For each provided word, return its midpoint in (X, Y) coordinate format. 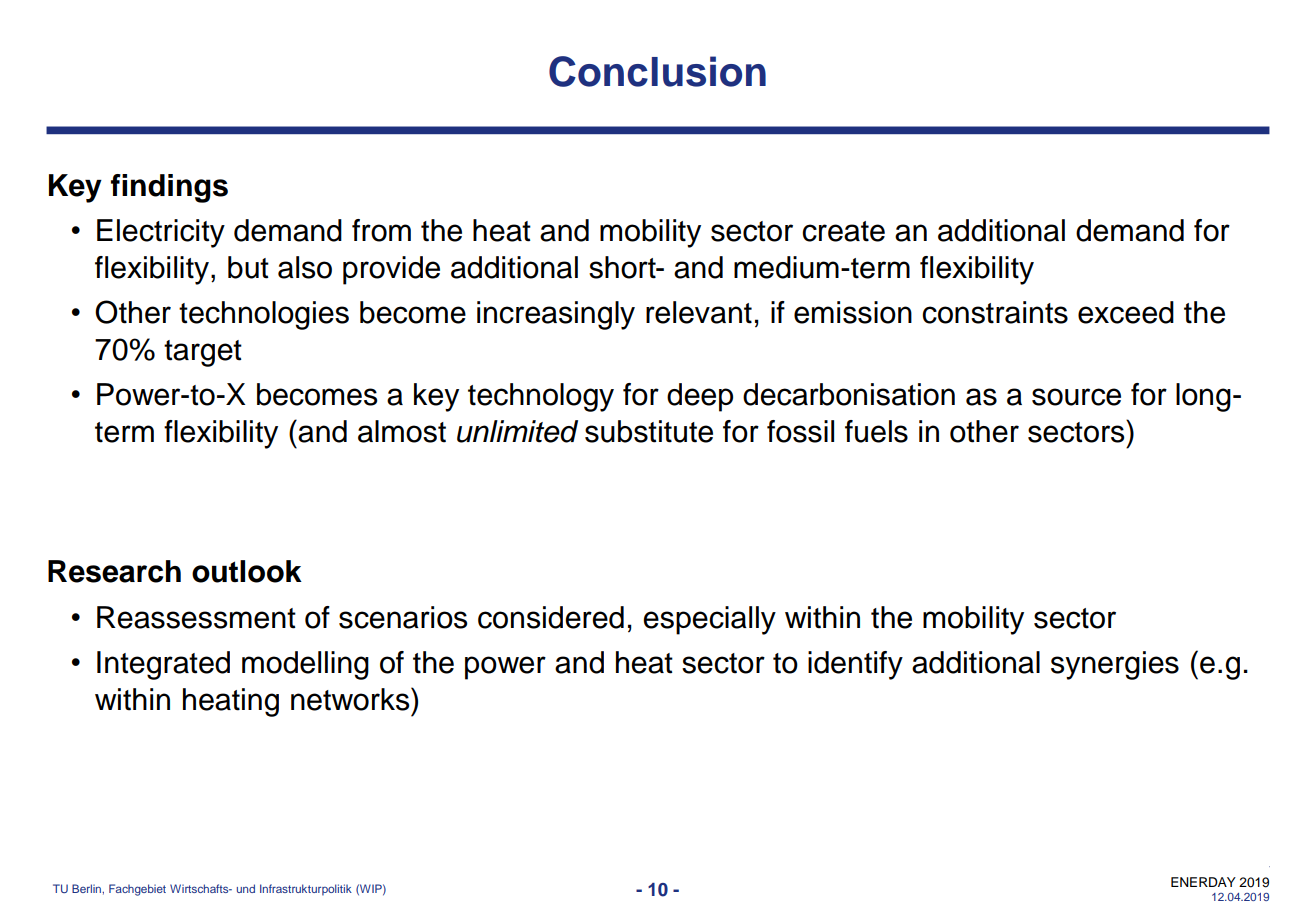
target (203, 353)
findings (169, 188)
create (843, 231)
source (1076, 397)
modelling (305, 665)
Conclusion (657, 71)
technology (541, 397)
